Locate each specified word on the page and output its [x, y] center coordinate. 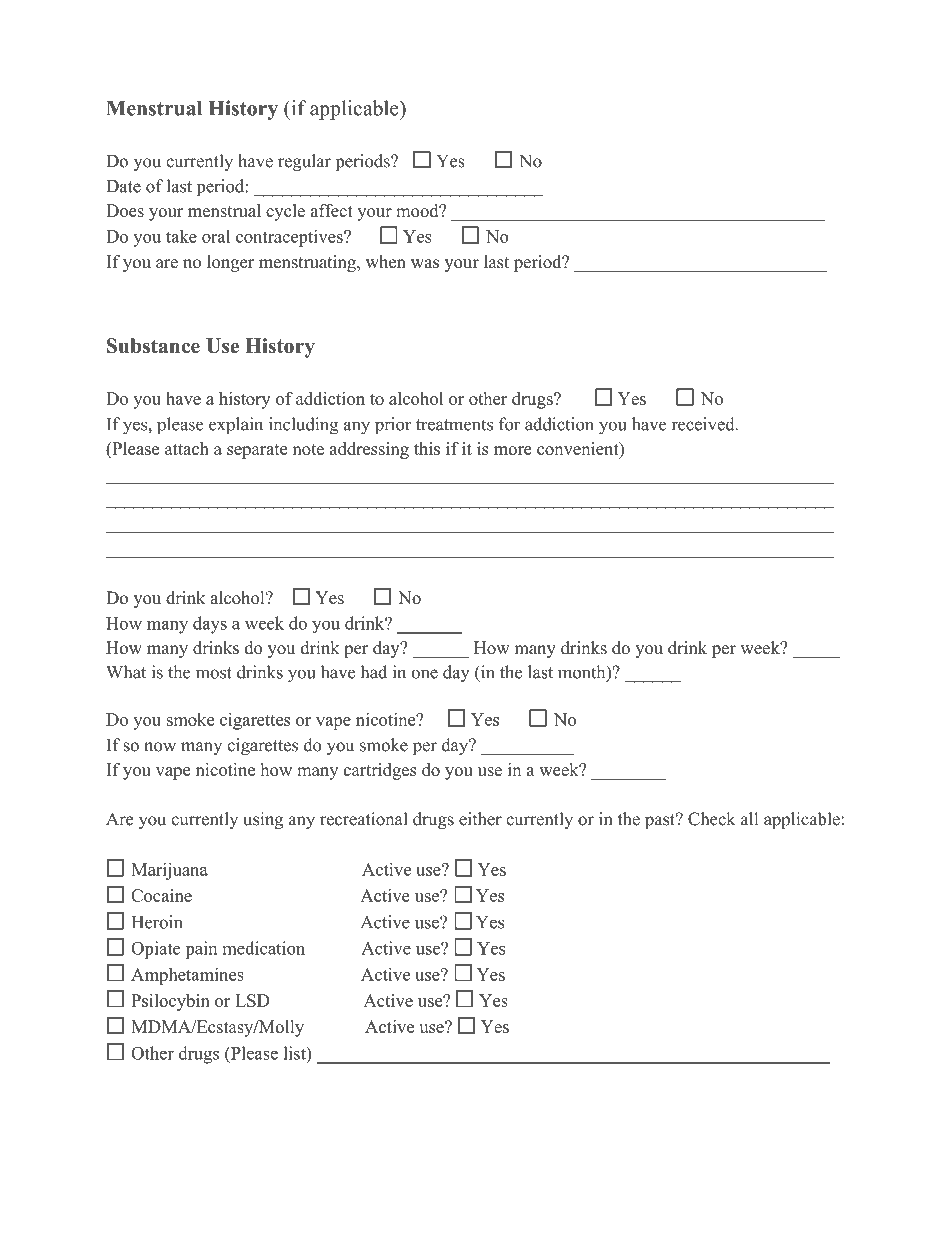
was [425, 264]
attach [187, 448]
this [427, 448]
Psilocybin [170, 1002]
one [424, 674]
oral [216, 236]
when [386, 262]
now [160, 747]
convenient [579, 450]
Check [711, 819]
